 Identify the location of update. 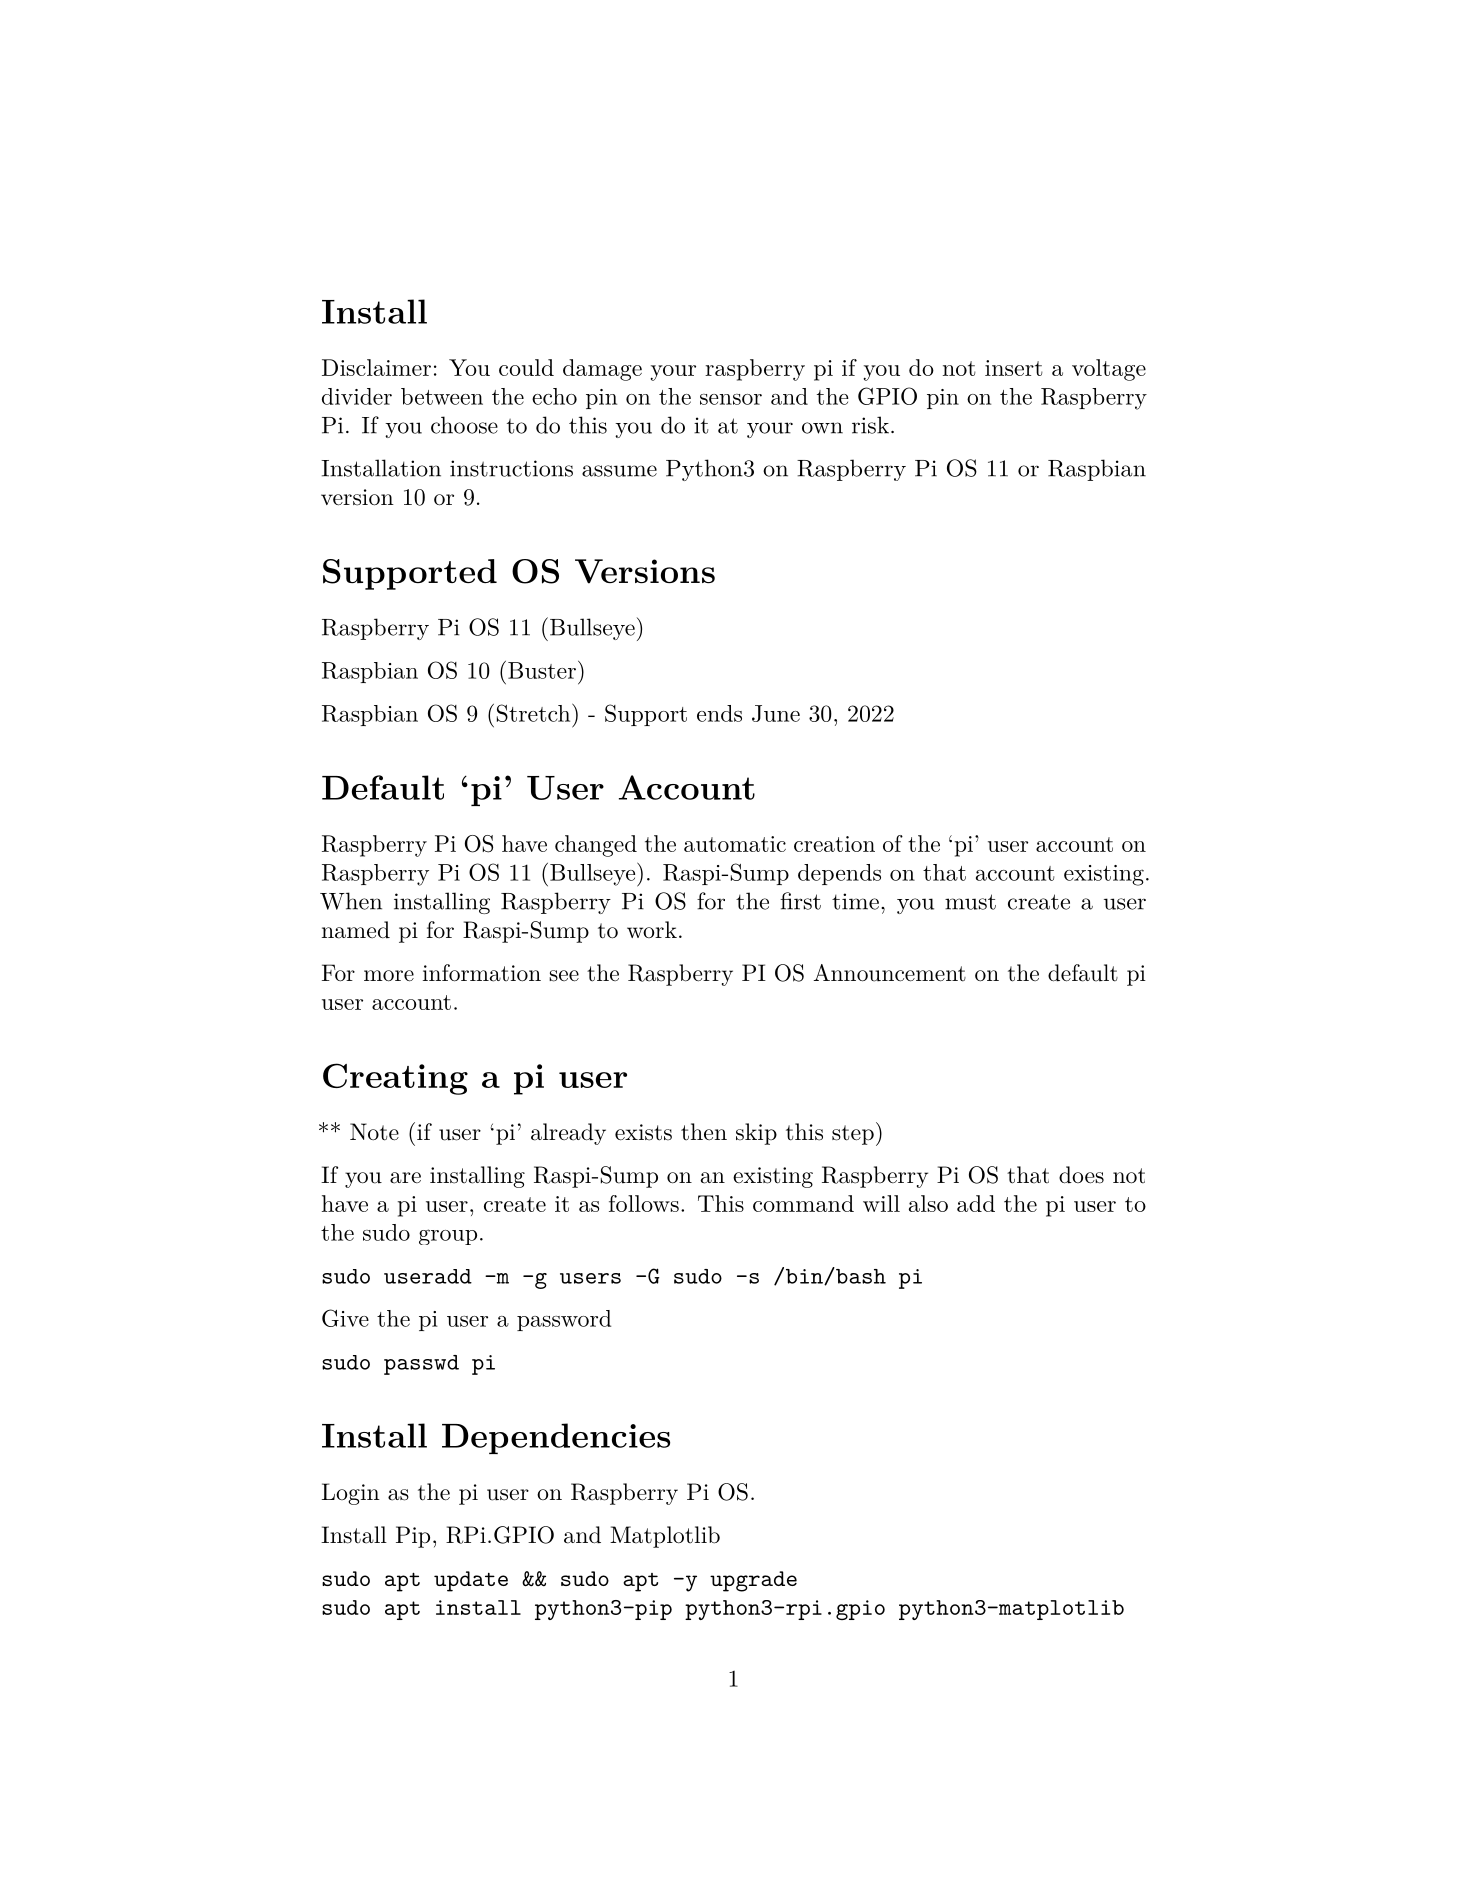
(471, 1581).
